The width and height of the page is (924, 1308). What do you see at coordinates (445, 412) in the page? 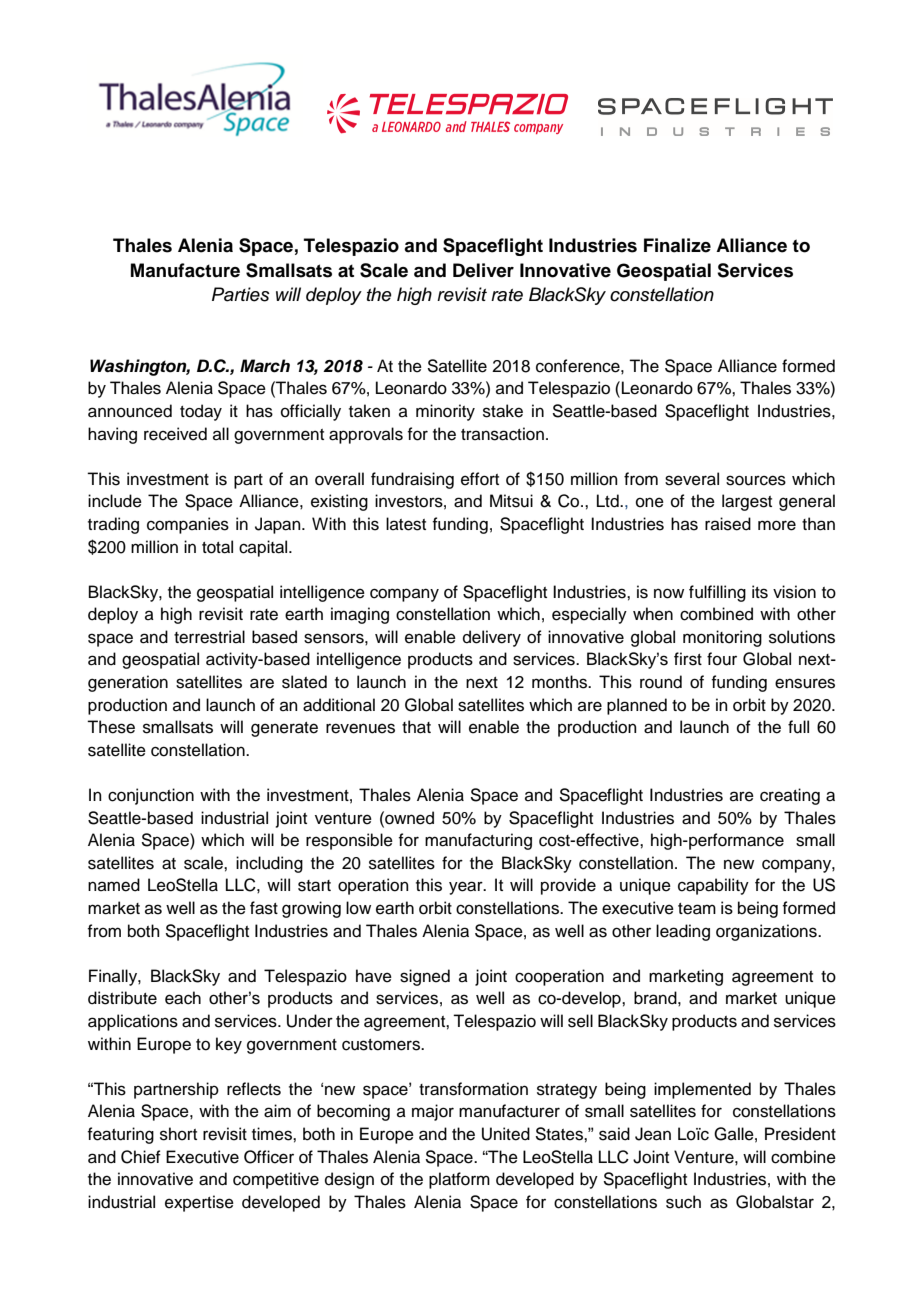
I see `minority` at bounding box center [445, 412].
